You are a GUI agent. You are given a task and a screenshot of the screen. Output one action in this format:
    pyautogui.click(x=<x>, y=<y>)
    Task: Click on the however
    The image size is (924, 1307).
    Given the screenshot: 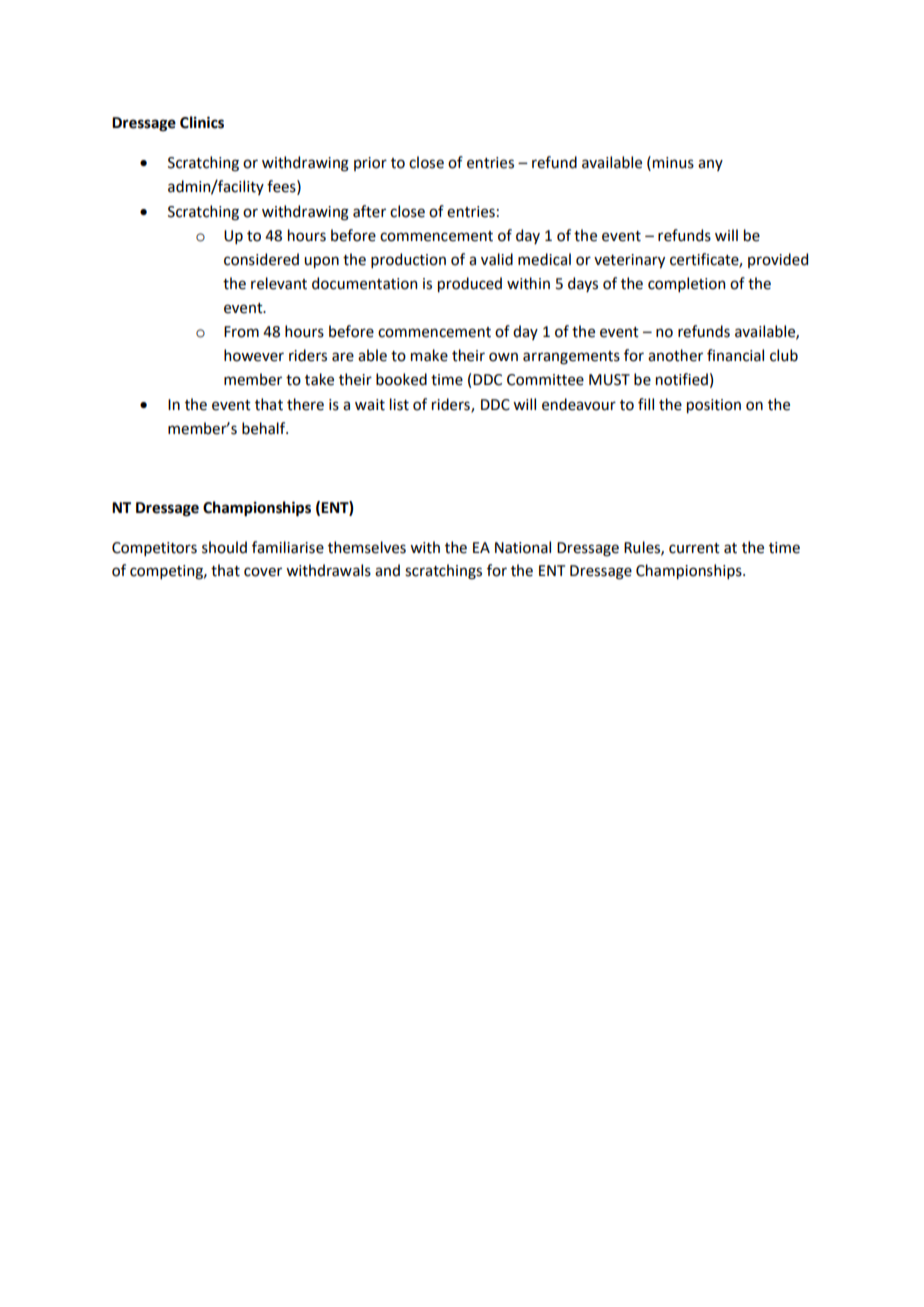 What is the action you would take?
    pyautogui.click(x=254, y=355)
